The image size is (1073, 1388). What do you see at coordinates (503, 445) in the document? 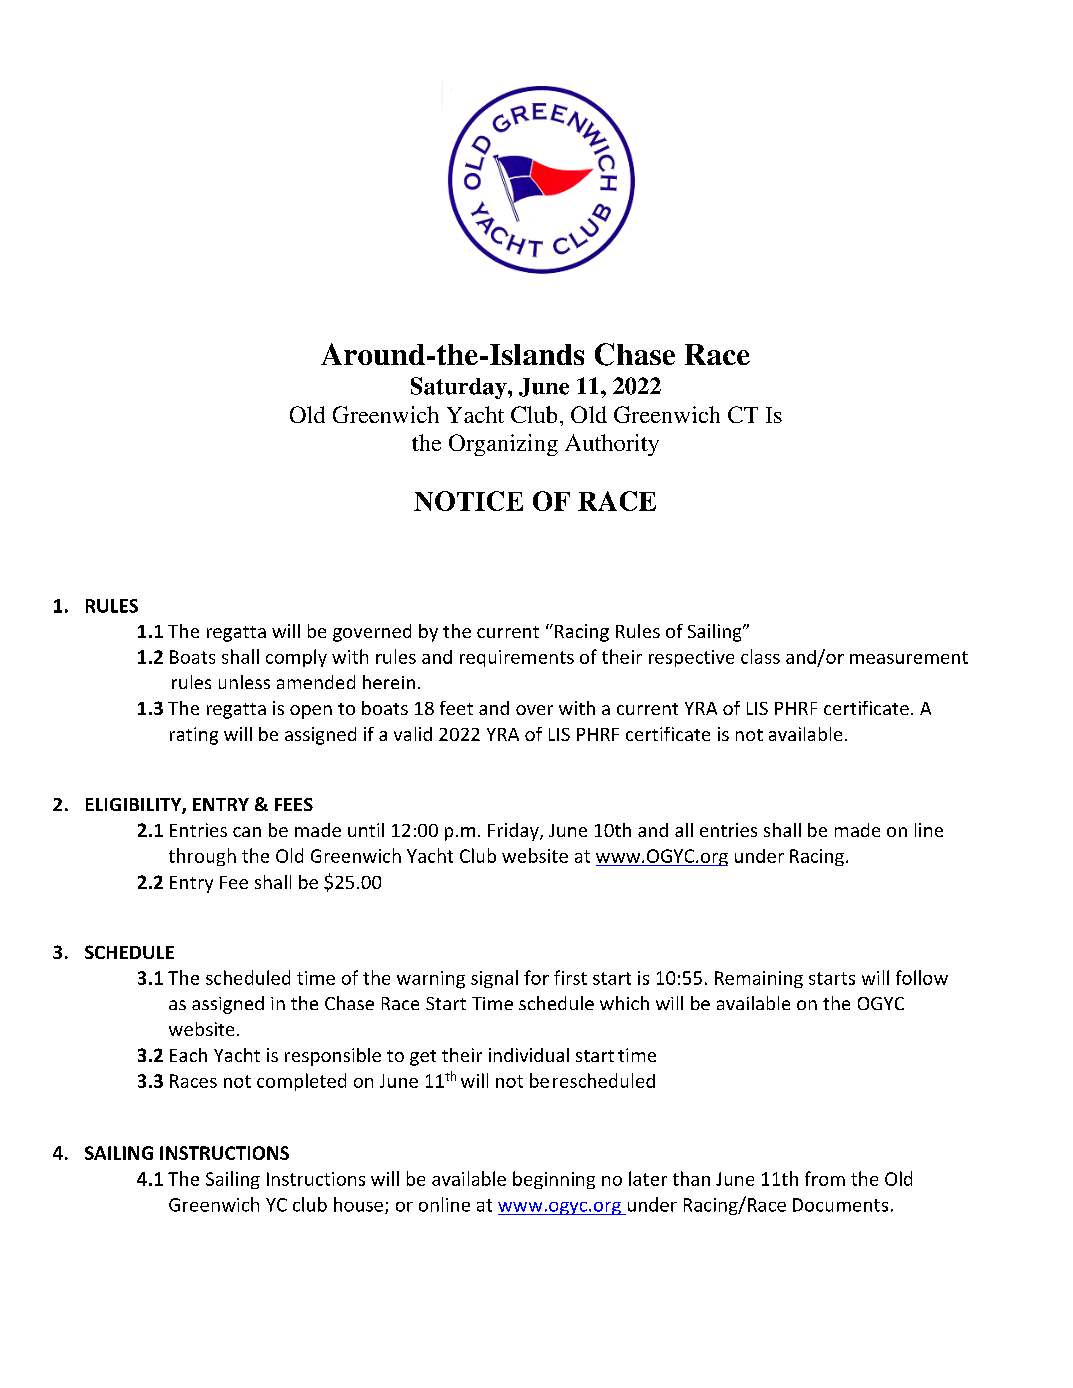
I see `Organizing` at bounding box center [503, 445].
